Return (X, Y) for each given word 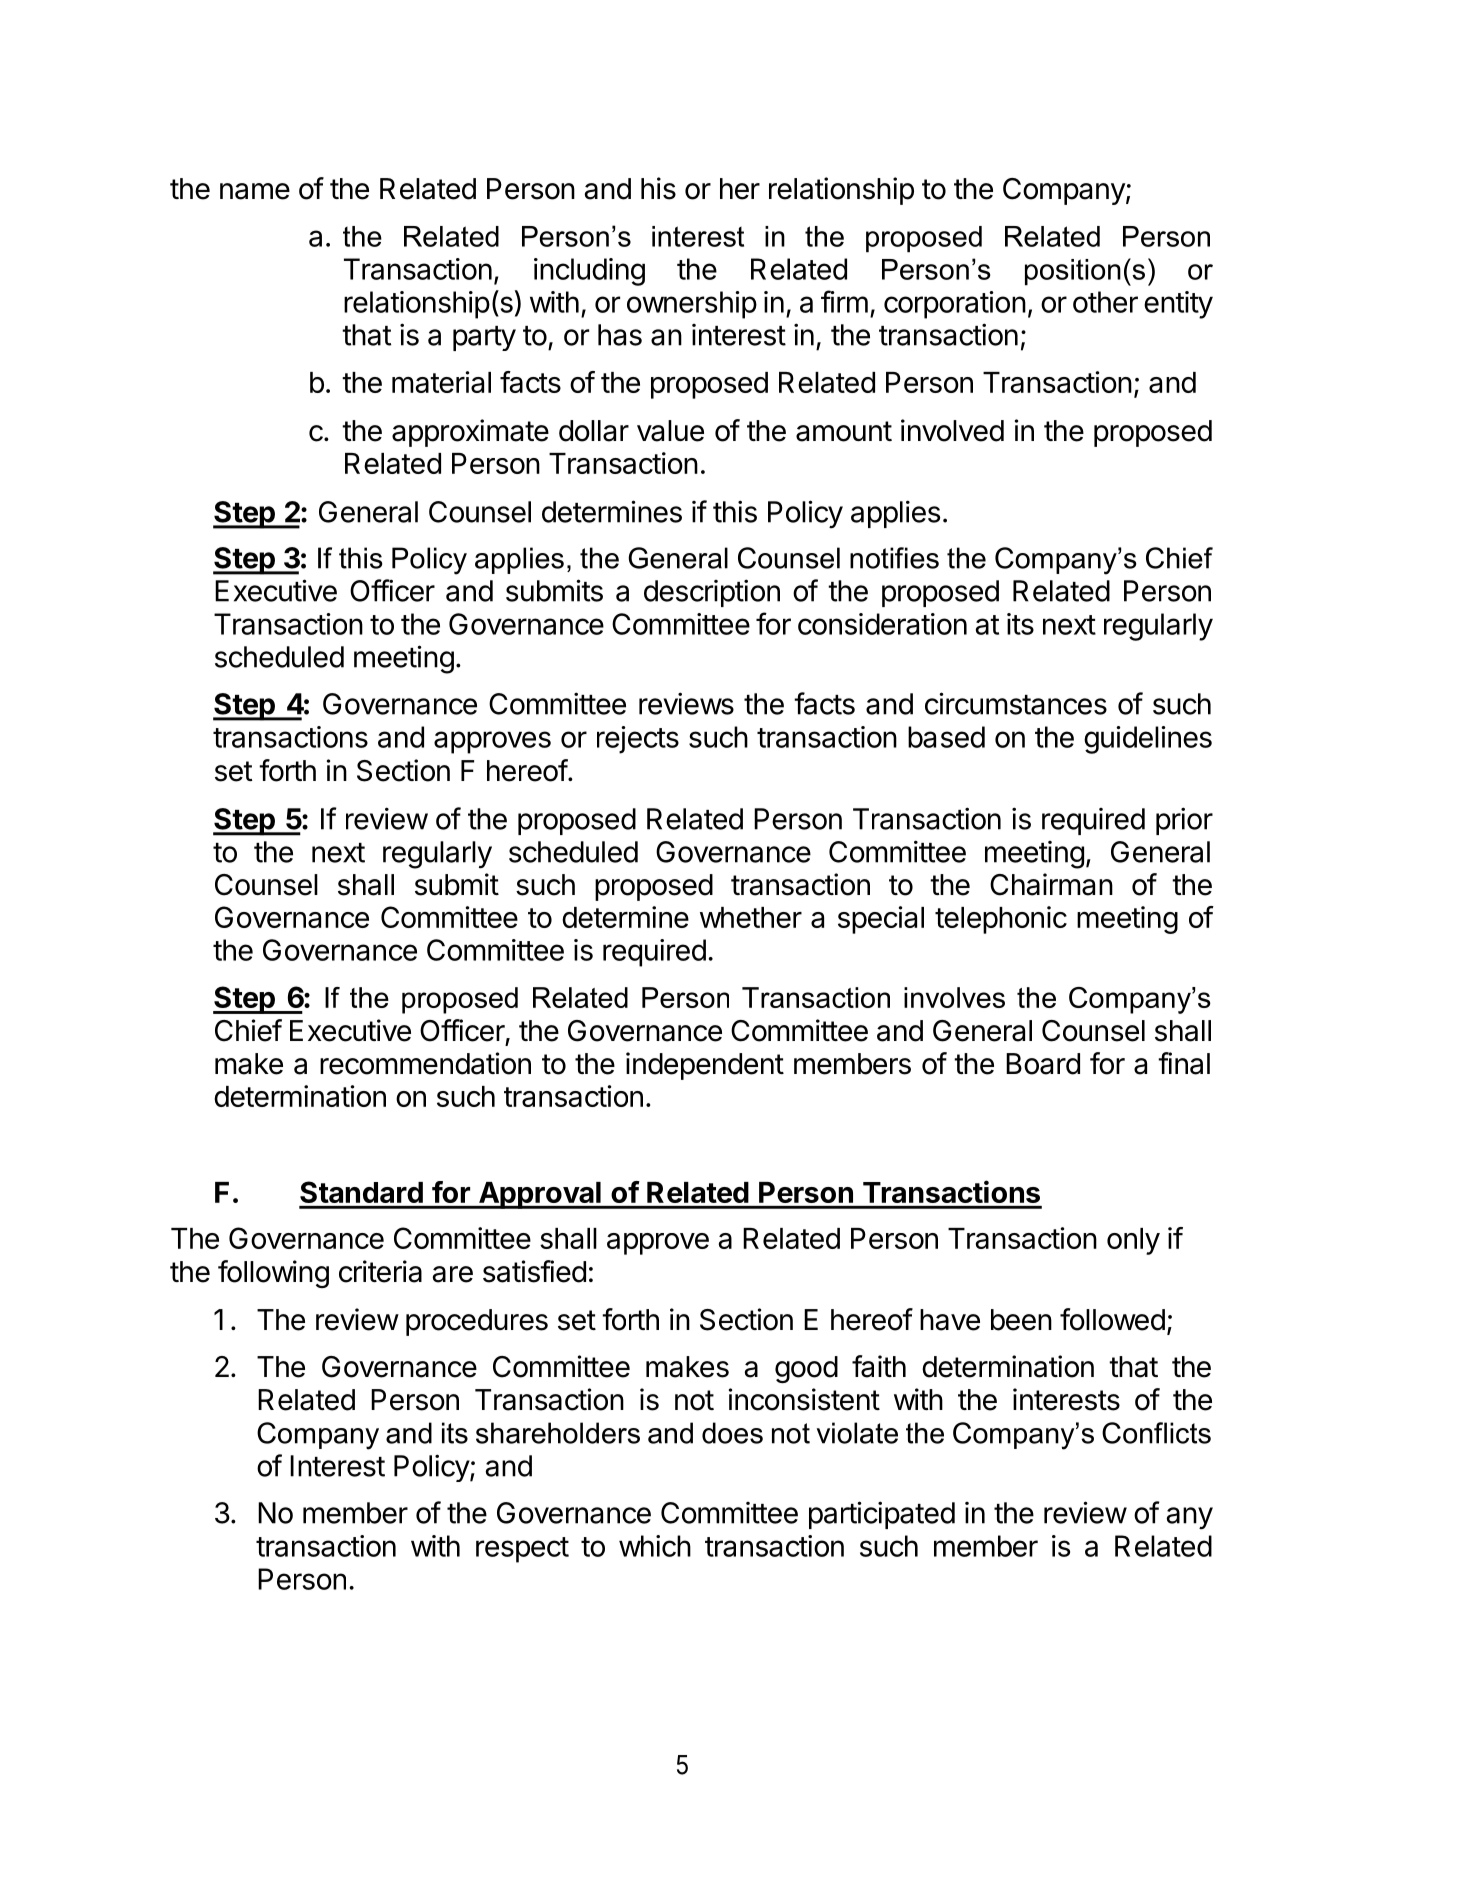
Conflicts (1156, 1433)
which (655, 1546)
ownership (692, 305)
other (1105, 302)
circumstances (1016, 703)
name (255, 191)
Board (1043, 1064)
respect (522, 1550)
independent (705, 1066)
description (712, 593)
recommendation (425, 1063)
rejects (638, 740)
